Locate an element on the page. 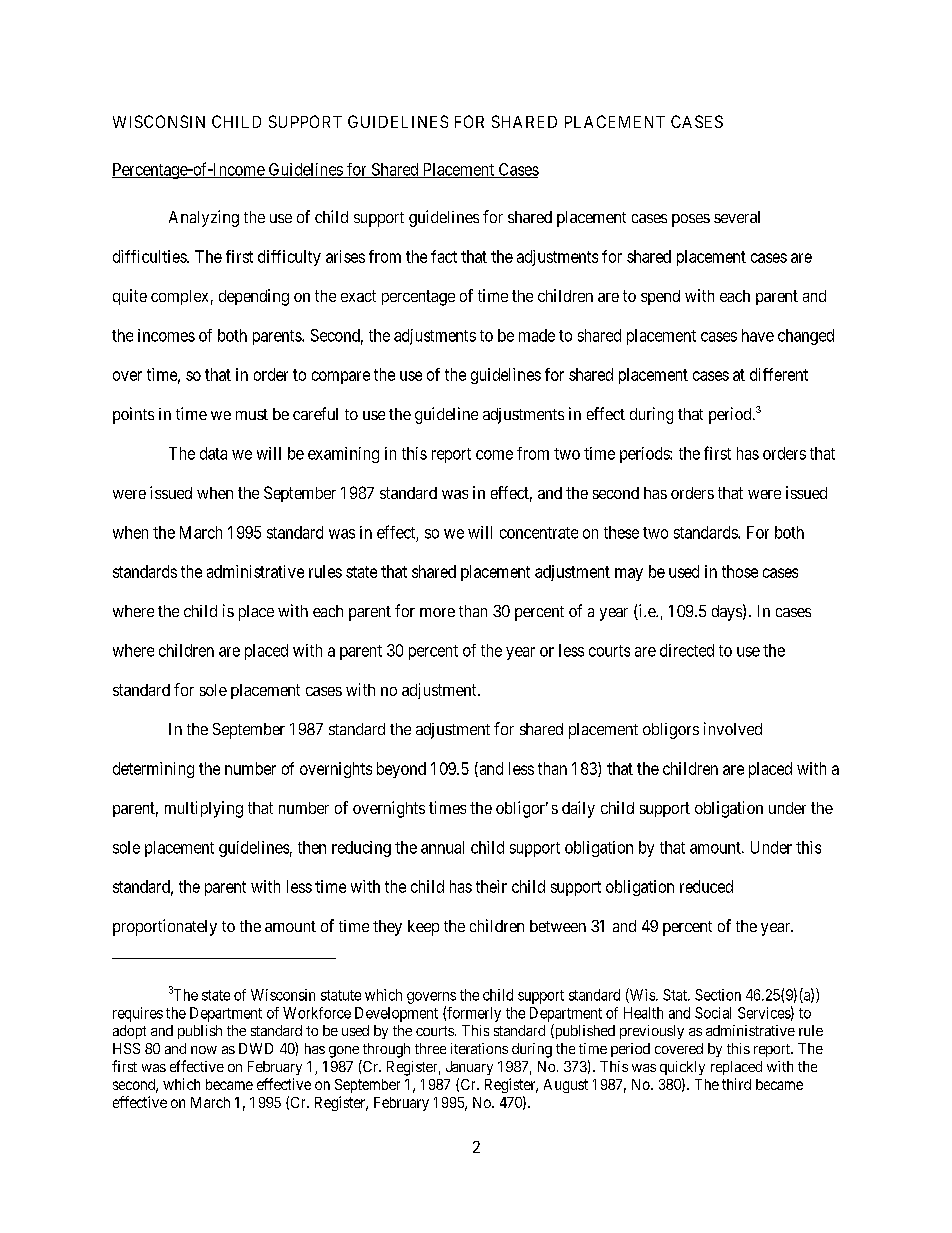  beyond is located at coordinates (401, 770).
